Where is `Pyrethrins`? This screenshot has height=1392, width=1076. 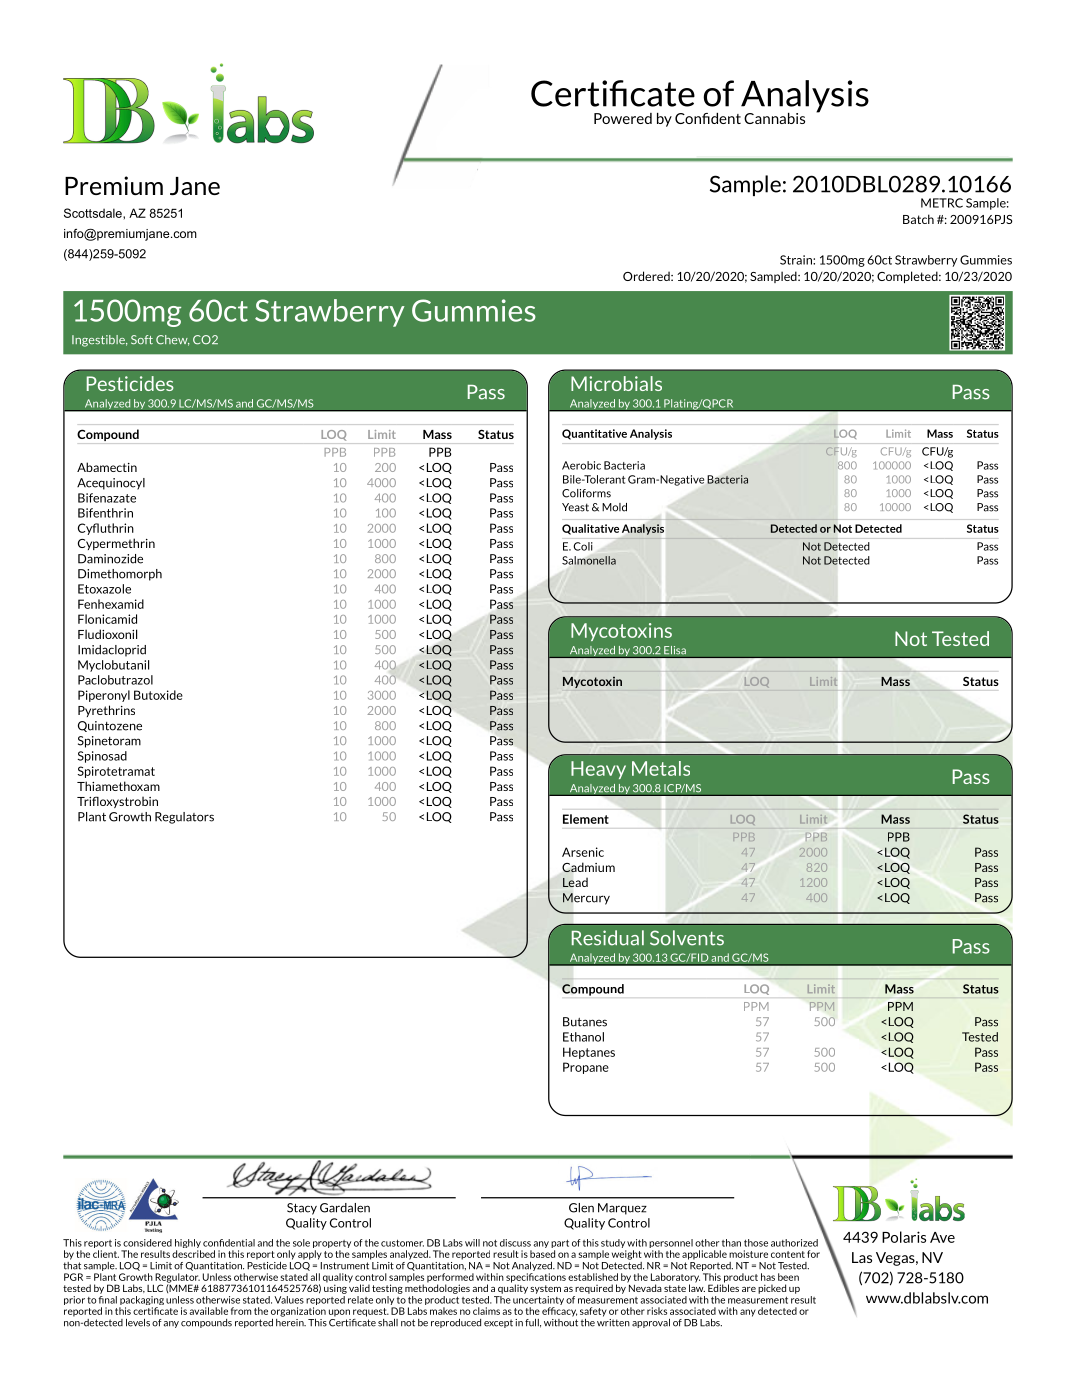 Pyrethrins is located at coordinates (106, 711).
